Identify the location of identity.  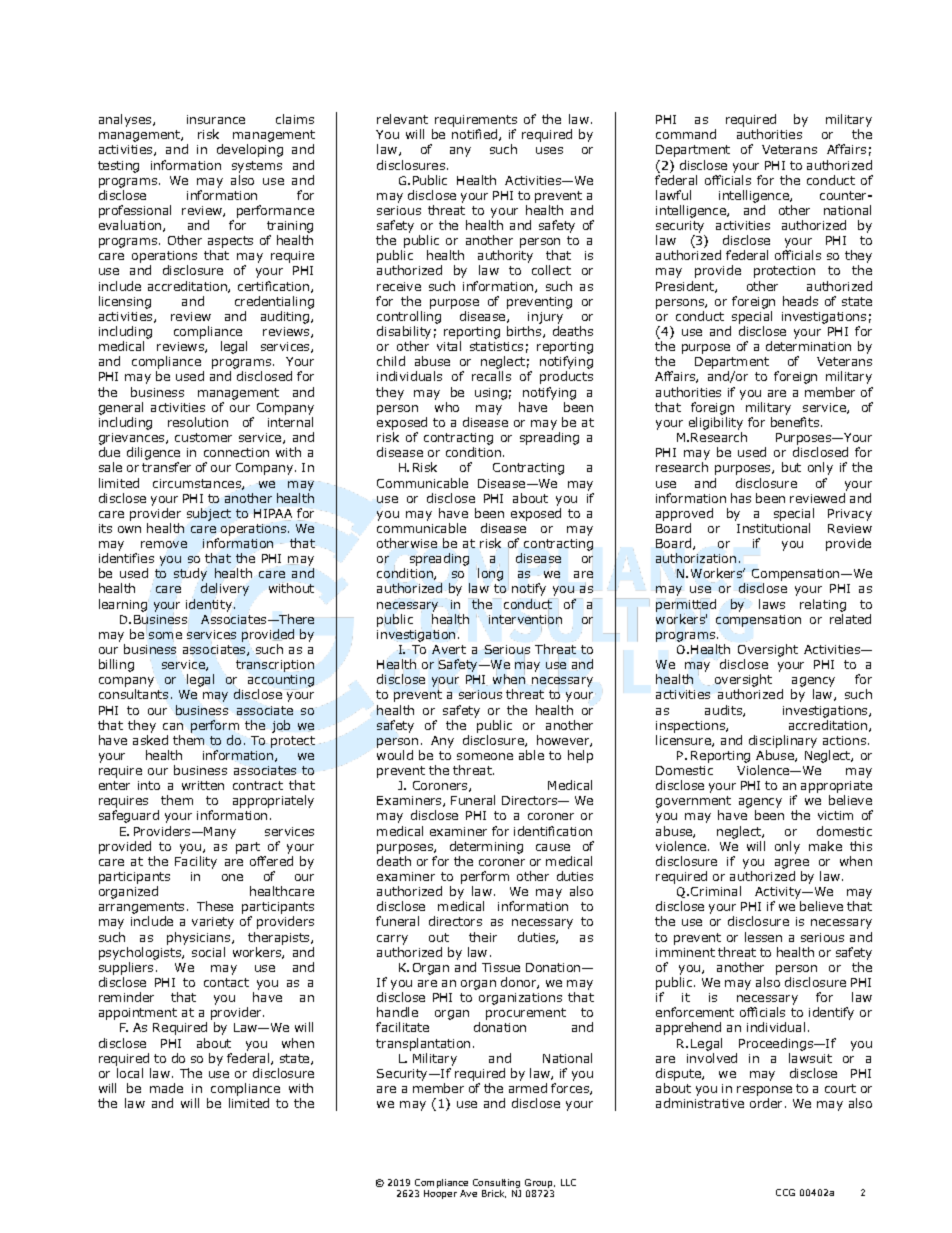
(210, 604).
